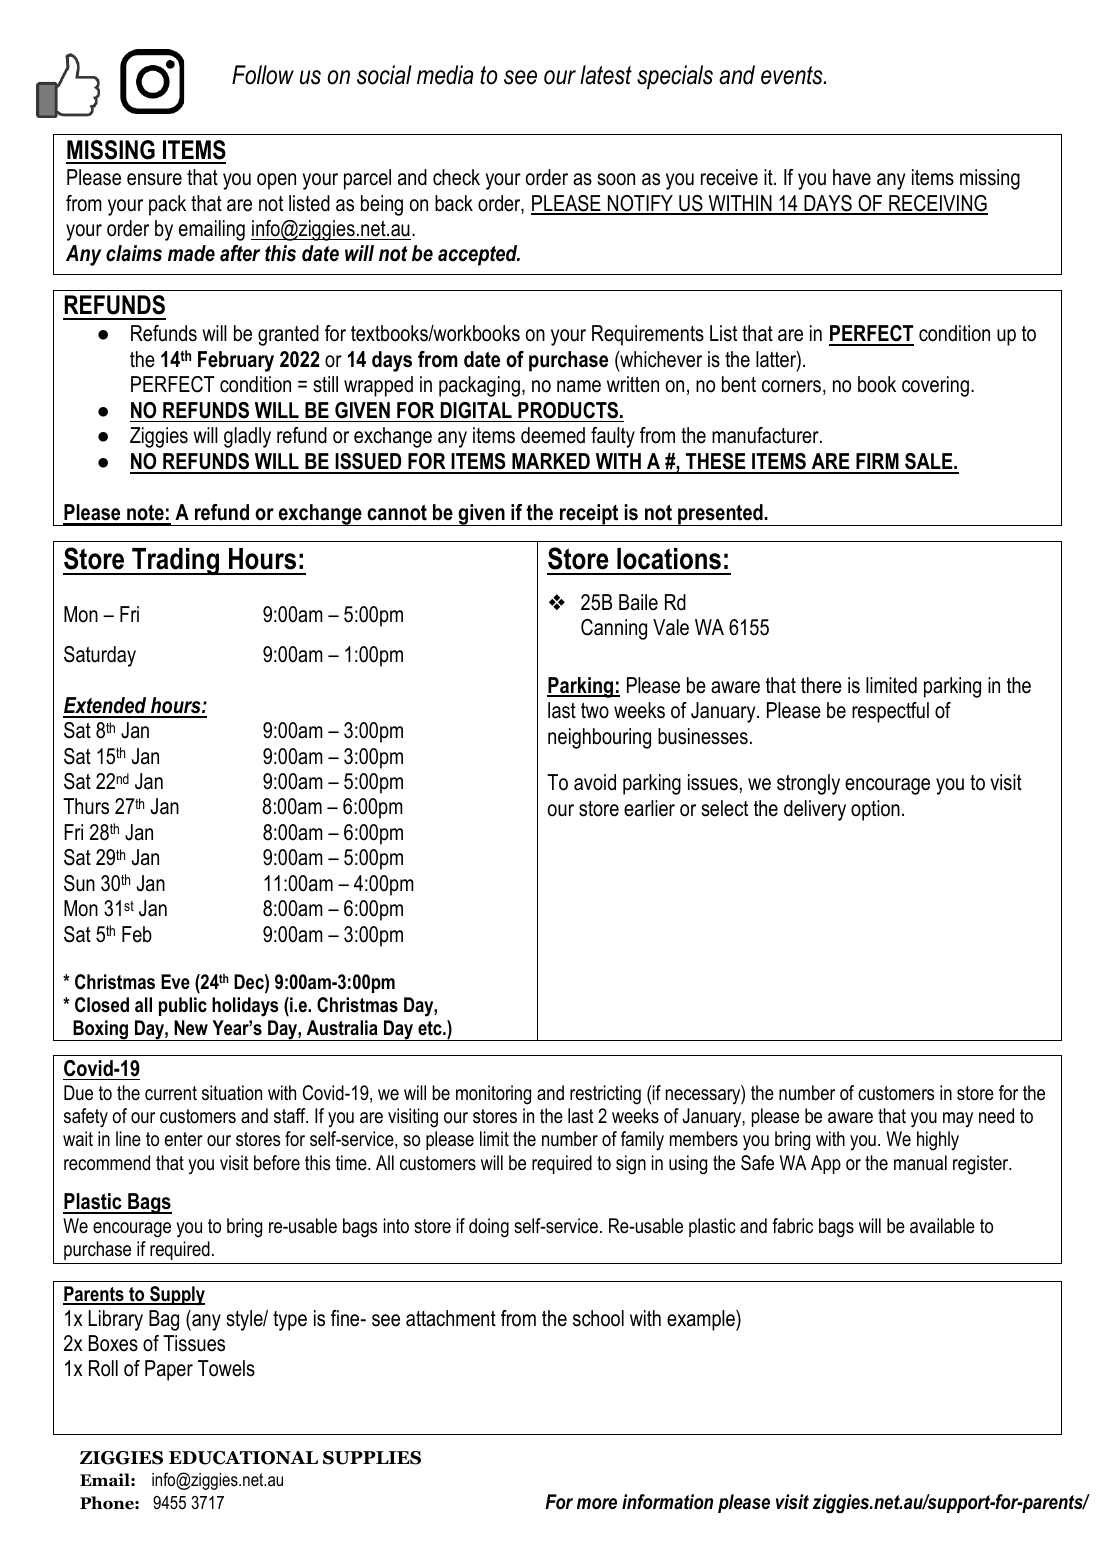  What do you see at coordinates (942, 1226) in the document?
I see `available` at bounding box center [942, 1226].
